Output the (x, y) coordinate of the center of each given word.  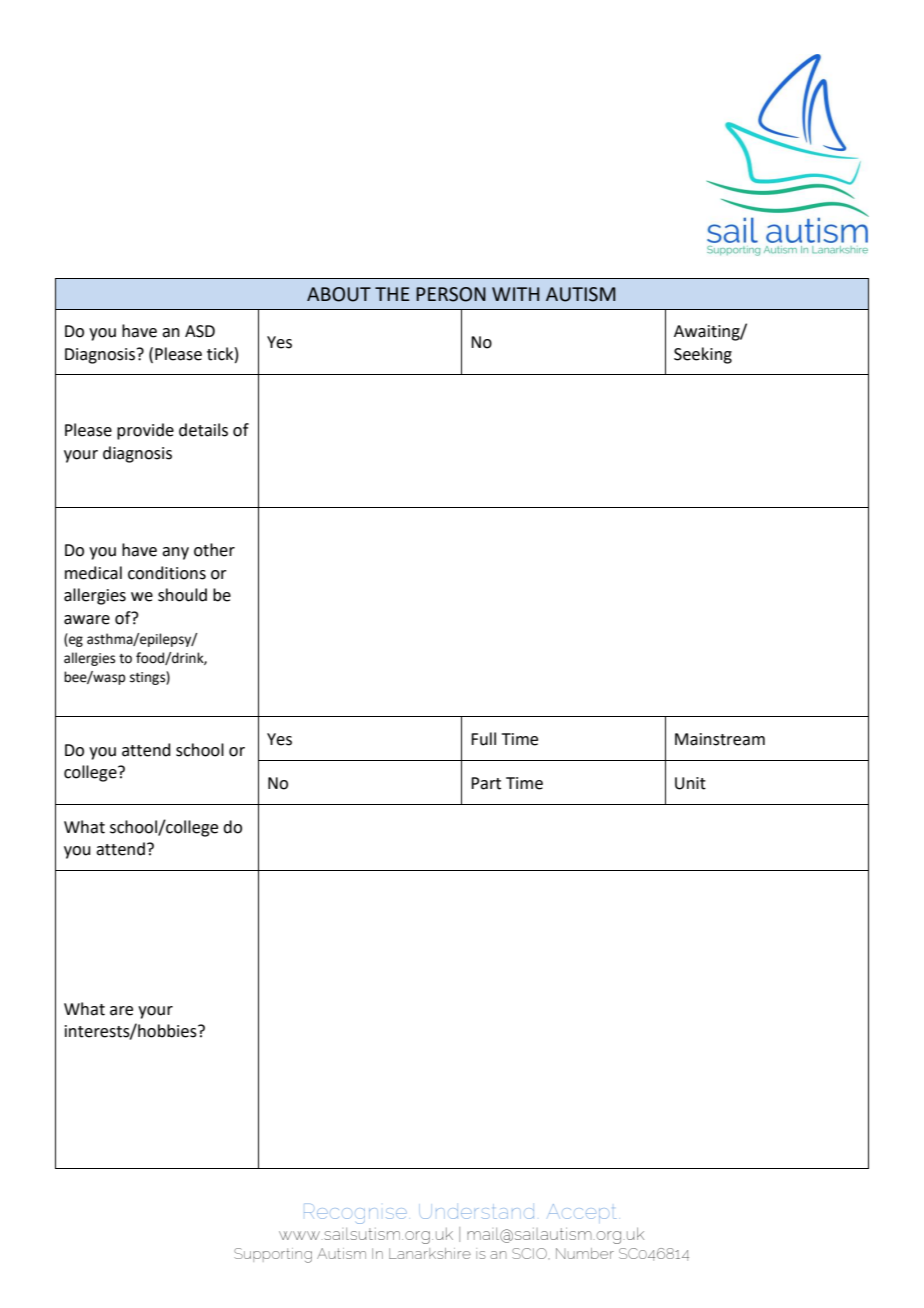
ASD (200, 331)
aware (87, 620)
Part (486, 783)
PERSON (451, 294)
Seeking (703, 355)
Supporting (273, 1255)
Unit (690, 783)
